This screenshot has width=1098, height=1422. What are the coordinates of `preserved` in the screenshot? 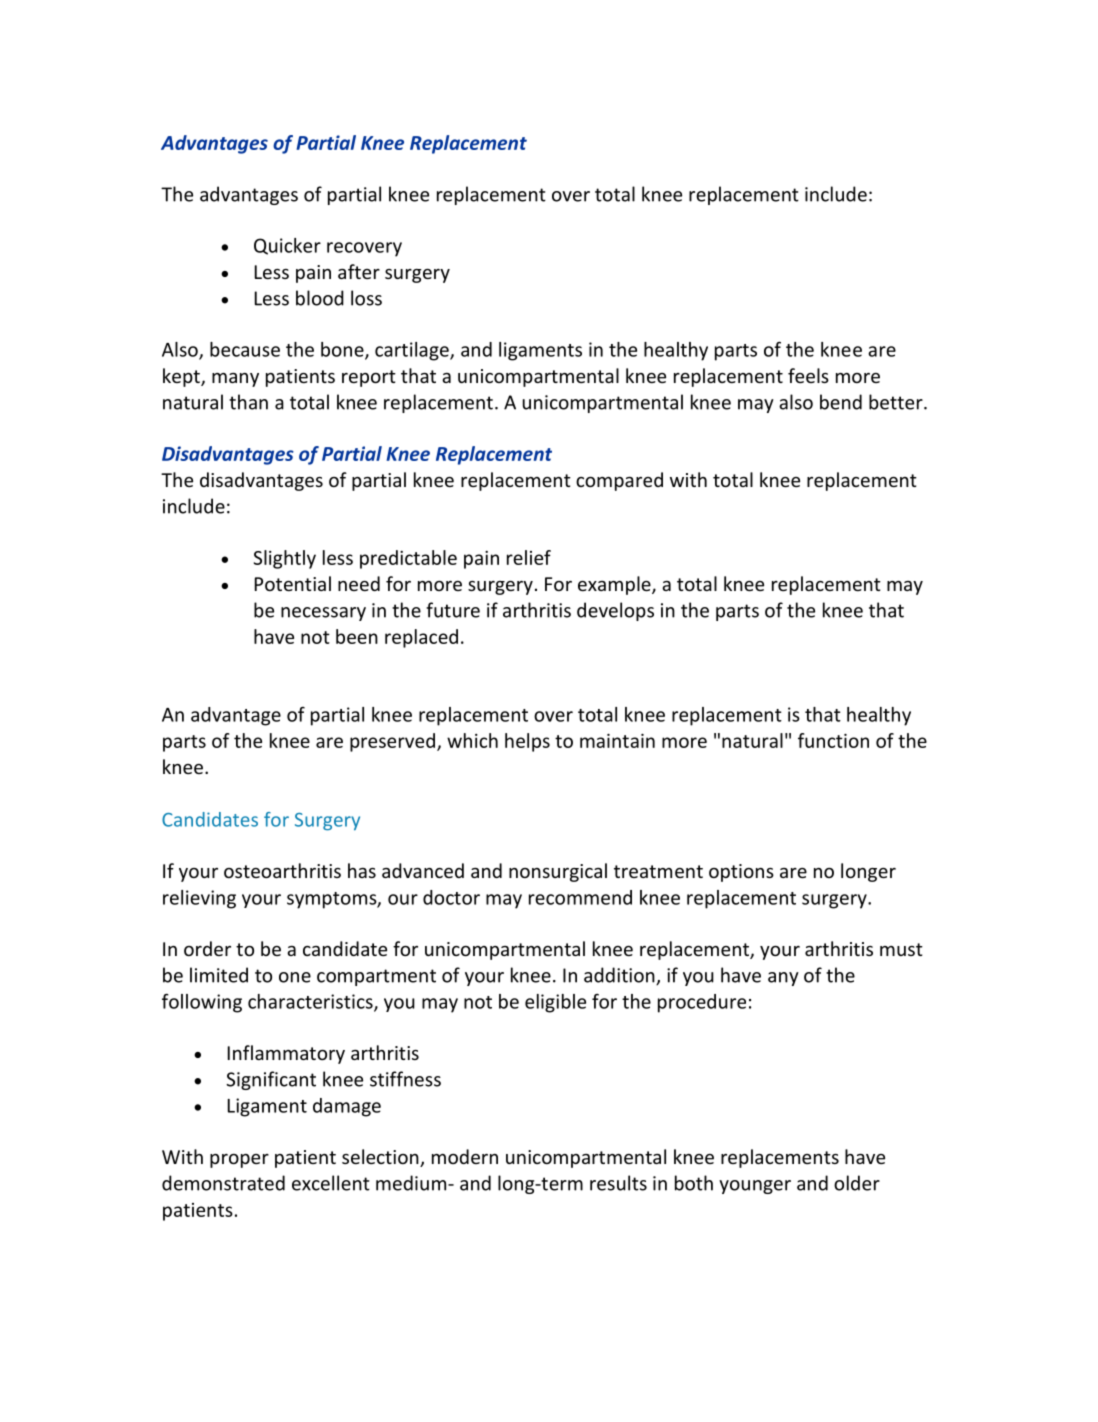 It's located at (392, 742).
